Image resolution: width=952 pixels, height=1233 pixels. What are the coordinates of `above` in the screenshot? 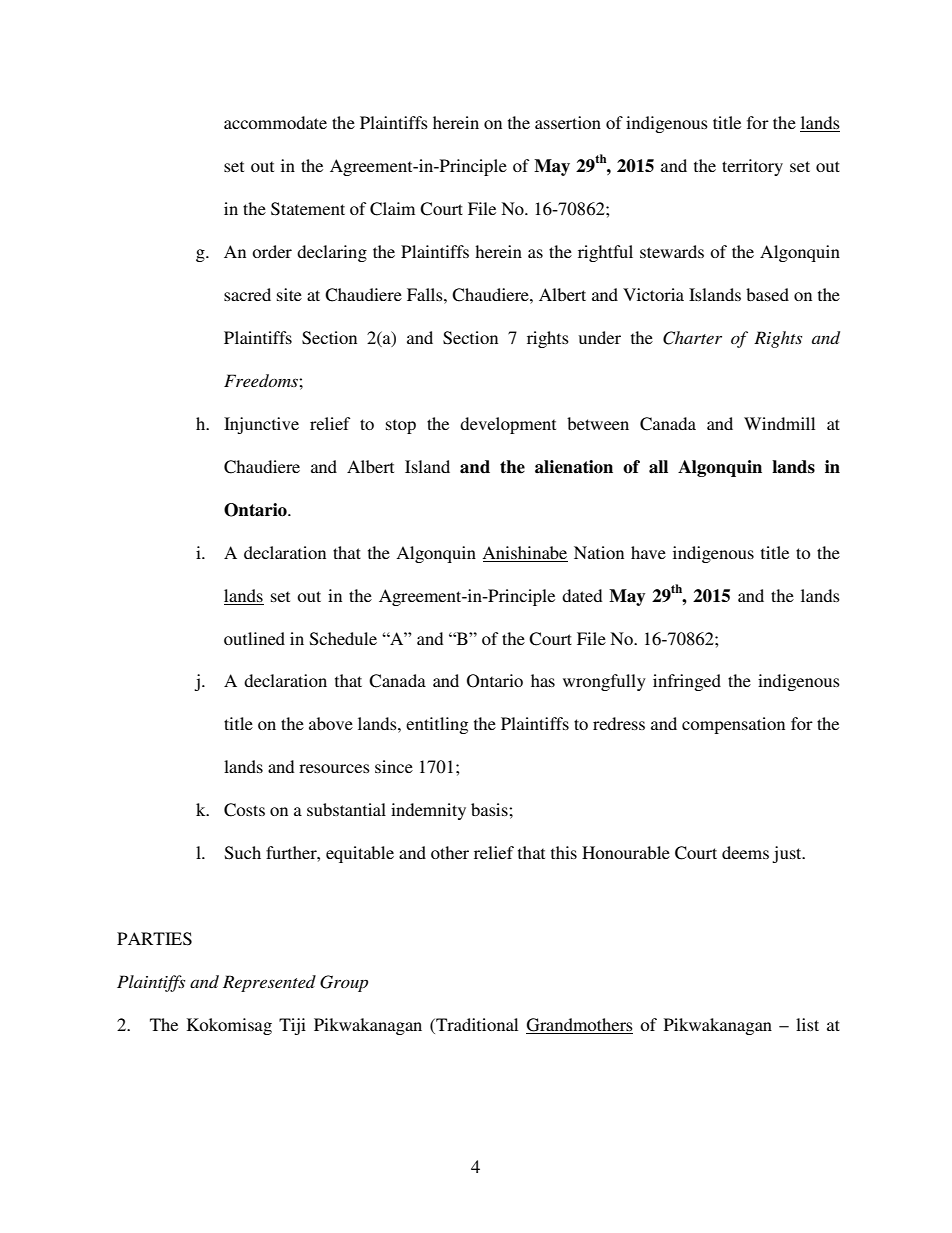 It's located at (331, 723).
